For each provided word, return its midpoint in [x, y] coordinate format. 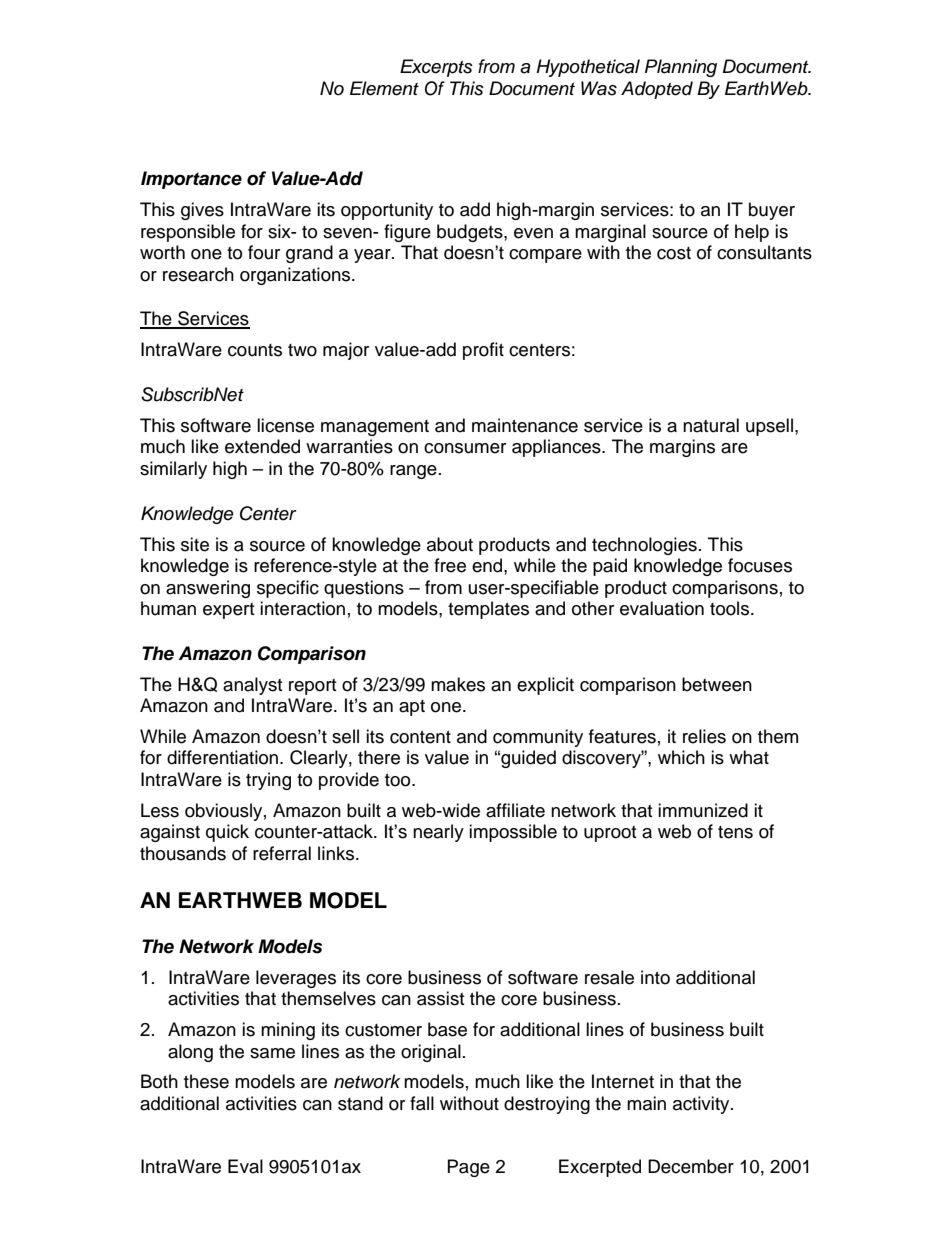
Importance [191, 180]
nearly [438, 833]
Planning [681, 68]
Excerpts [436, 68]
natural [711, 425]
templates [488, 610]
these [206, 1081]
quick [227, 833]
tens [735, 832]
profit [483, 351]
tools [731, 608]
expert [228, 611]
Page [469, 1168]
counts [255, 350]
